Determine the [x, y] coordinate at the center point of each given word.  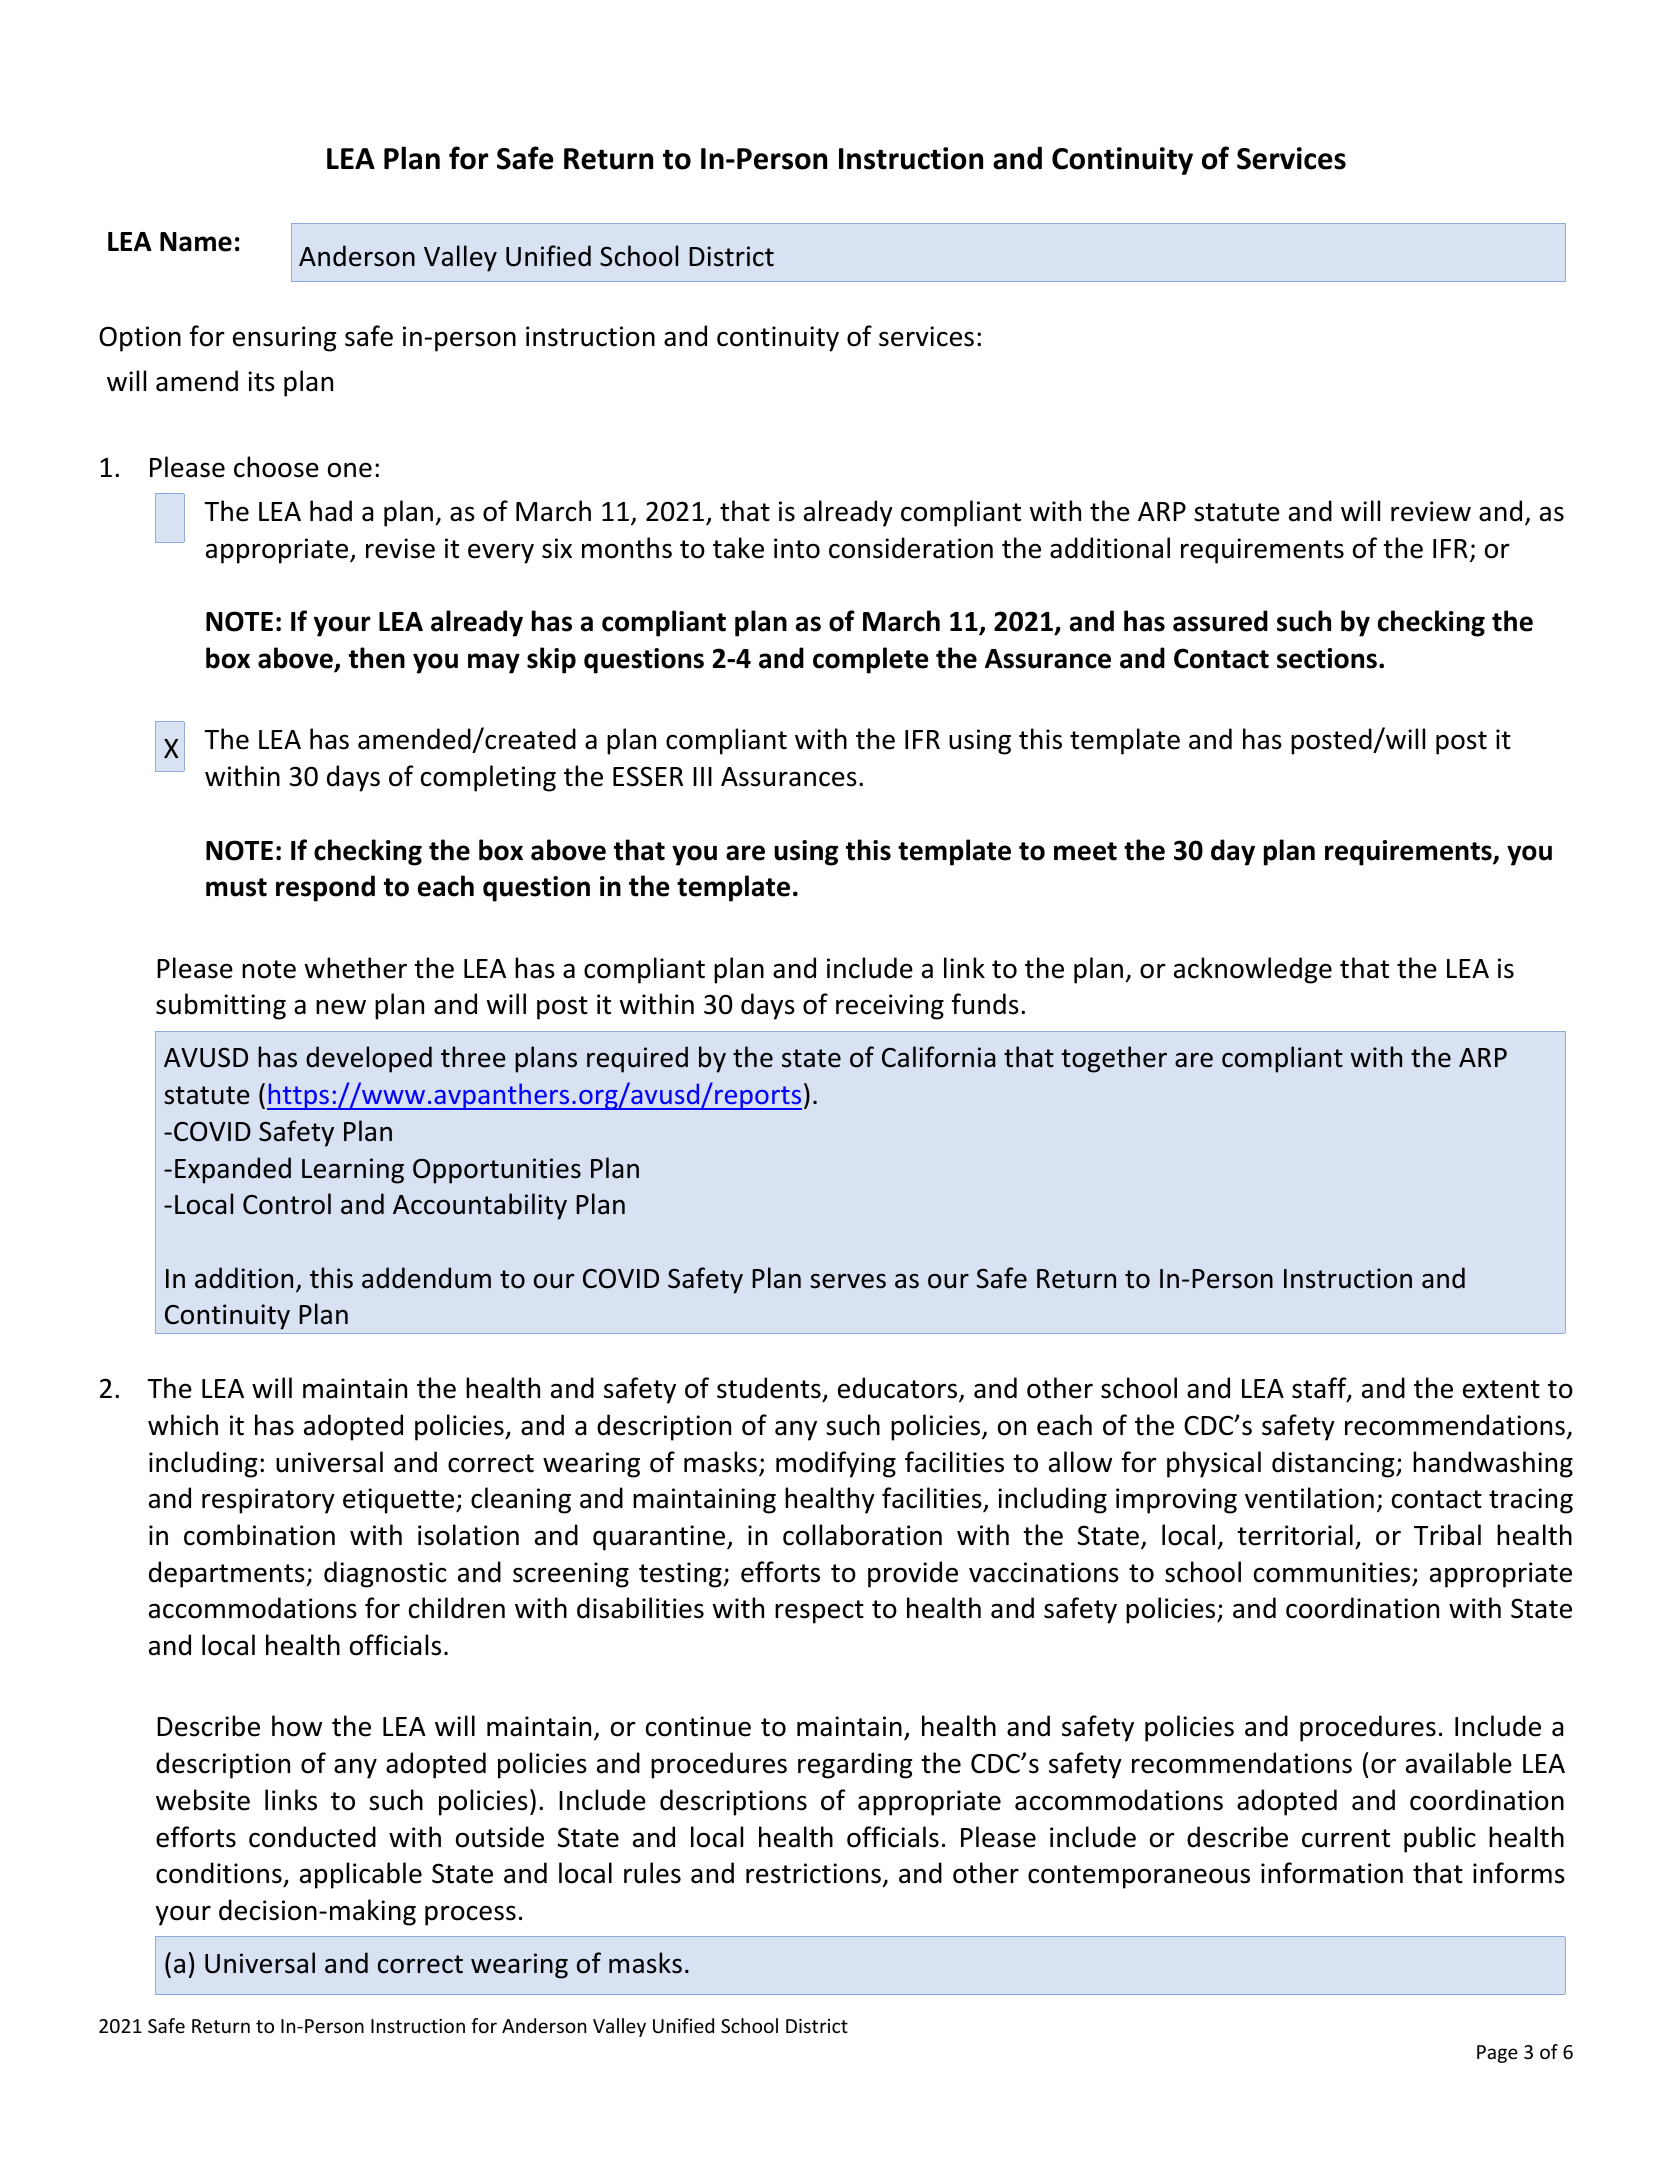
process [470, 1915]
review [1431, 511]
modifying [836, 1464]
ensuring [284, 339]
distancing [1334, 1464]
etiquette [400, 1501]
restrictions [813, 1873]
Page [1497, 2054]
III [702, 776]
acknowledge [1253, 970]
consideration [911, 548]
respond [325, 888]
